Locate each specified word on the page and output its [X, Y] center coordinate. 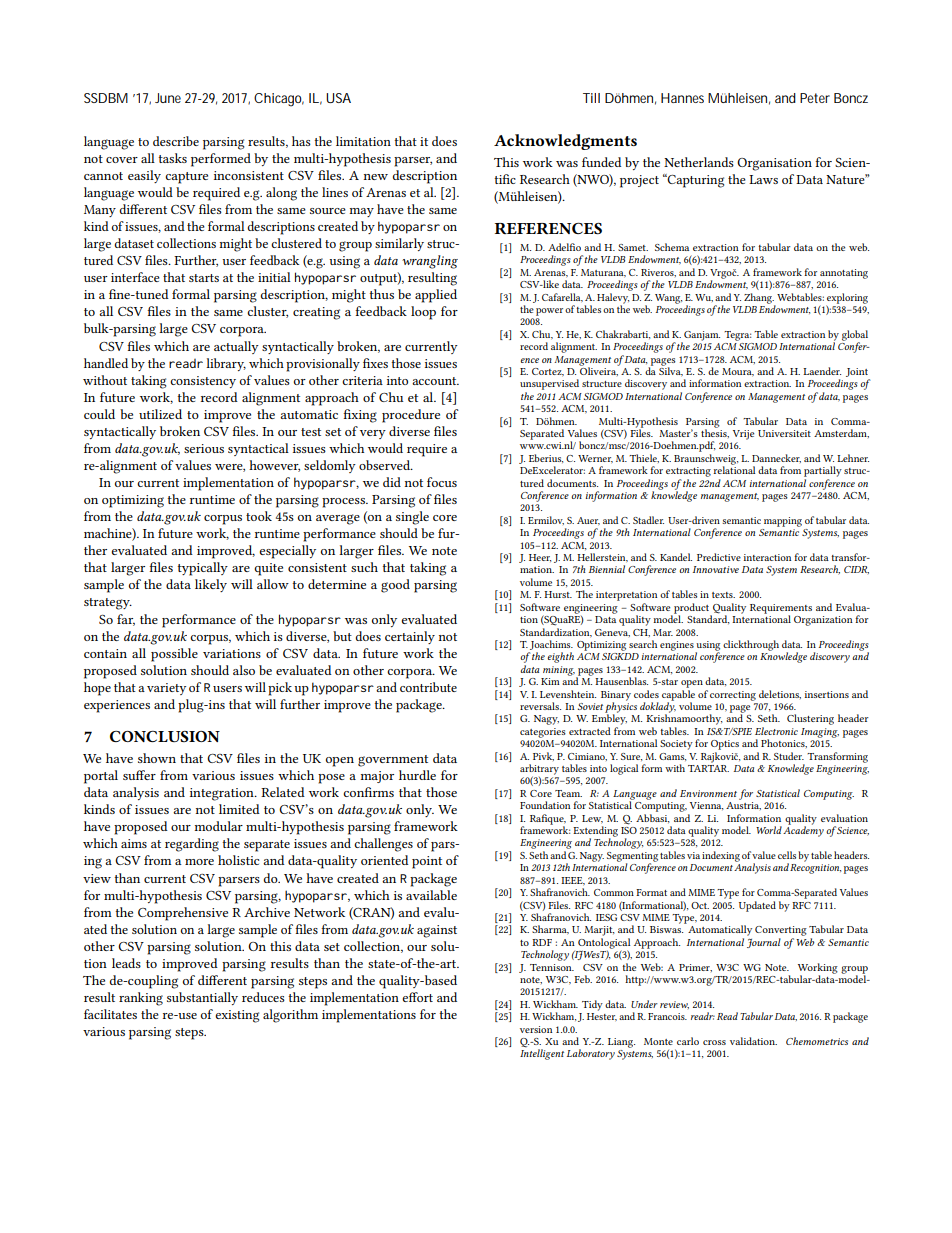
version [536, 1029]
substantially [202, 998]
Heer [540, 558]
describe [176, 141]
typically [203, 569]
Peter [815, 98]
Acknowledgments [565, 142]
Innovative [716, 569]
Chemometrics [817, 1041]
